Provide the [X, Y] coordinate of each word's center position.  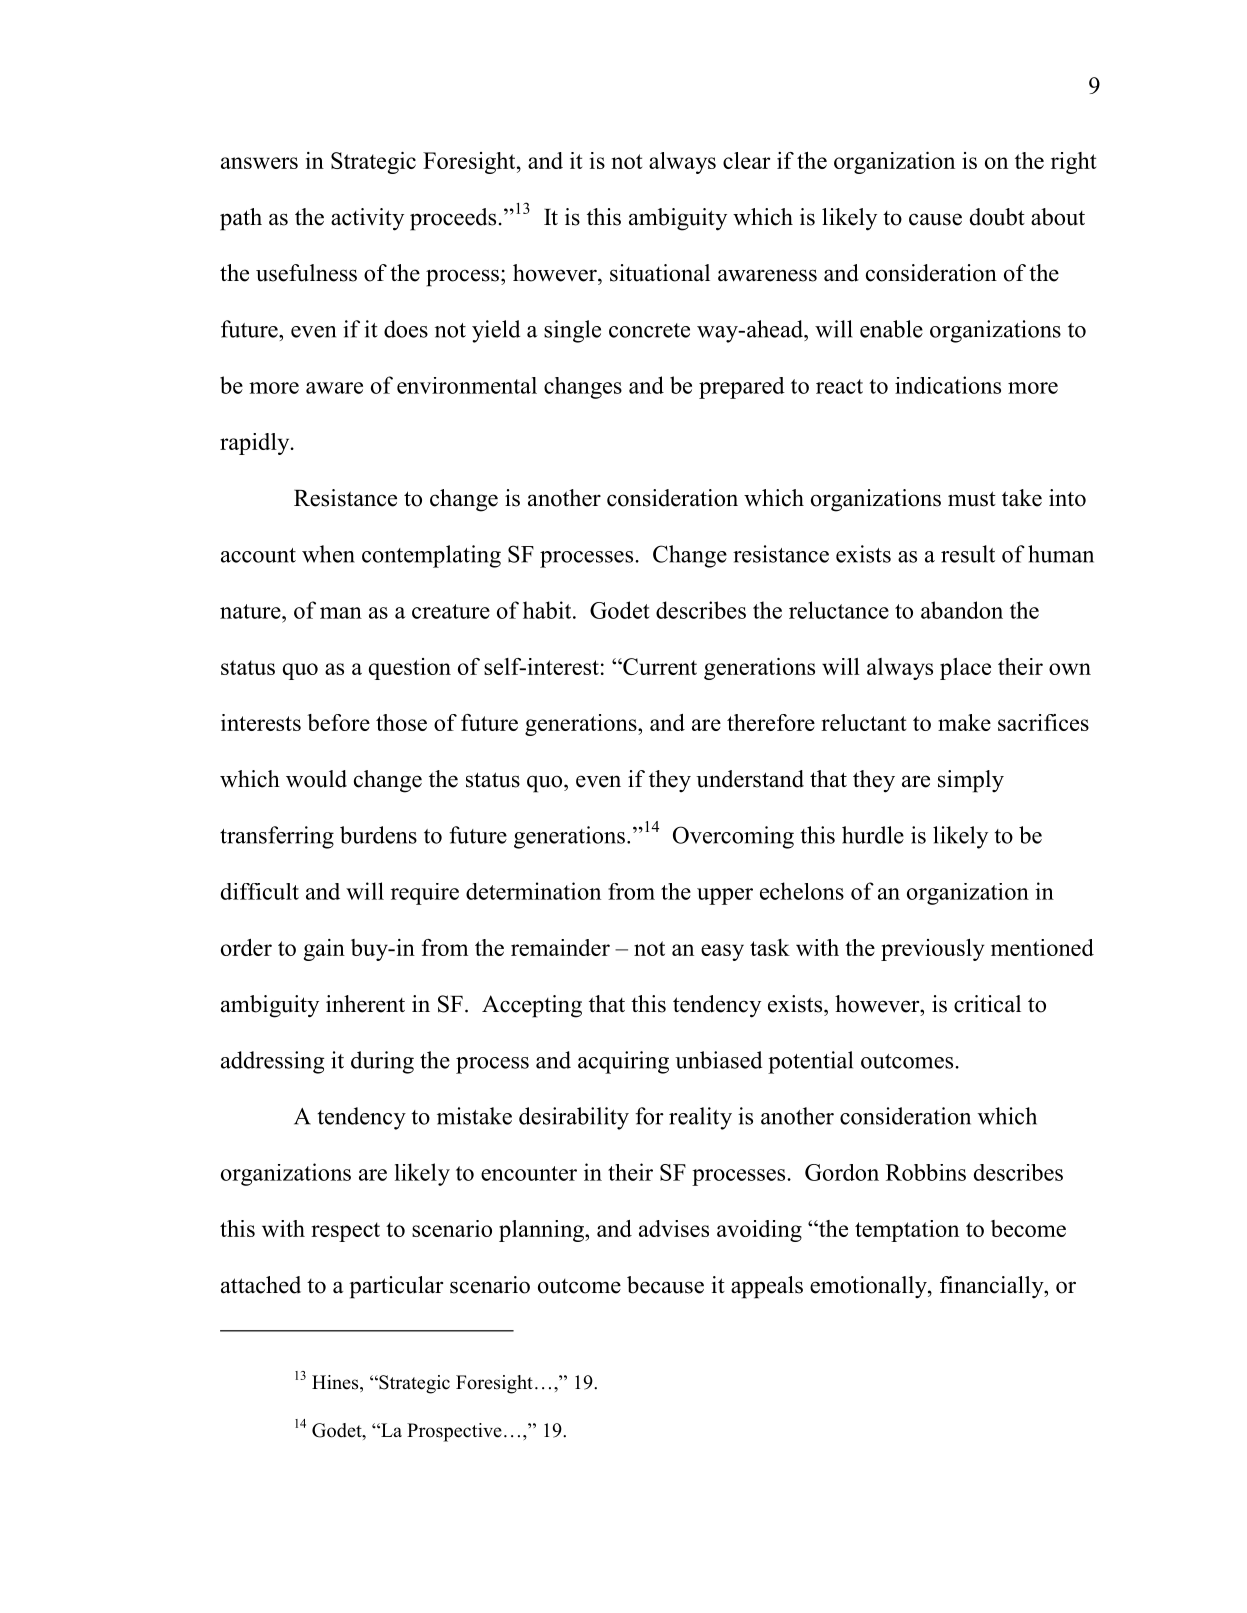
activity [367, 219]
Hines [336, 1383]
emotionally [869, 1287]
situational [660, 273]
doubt [997, 217]
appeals [767, 1287]
